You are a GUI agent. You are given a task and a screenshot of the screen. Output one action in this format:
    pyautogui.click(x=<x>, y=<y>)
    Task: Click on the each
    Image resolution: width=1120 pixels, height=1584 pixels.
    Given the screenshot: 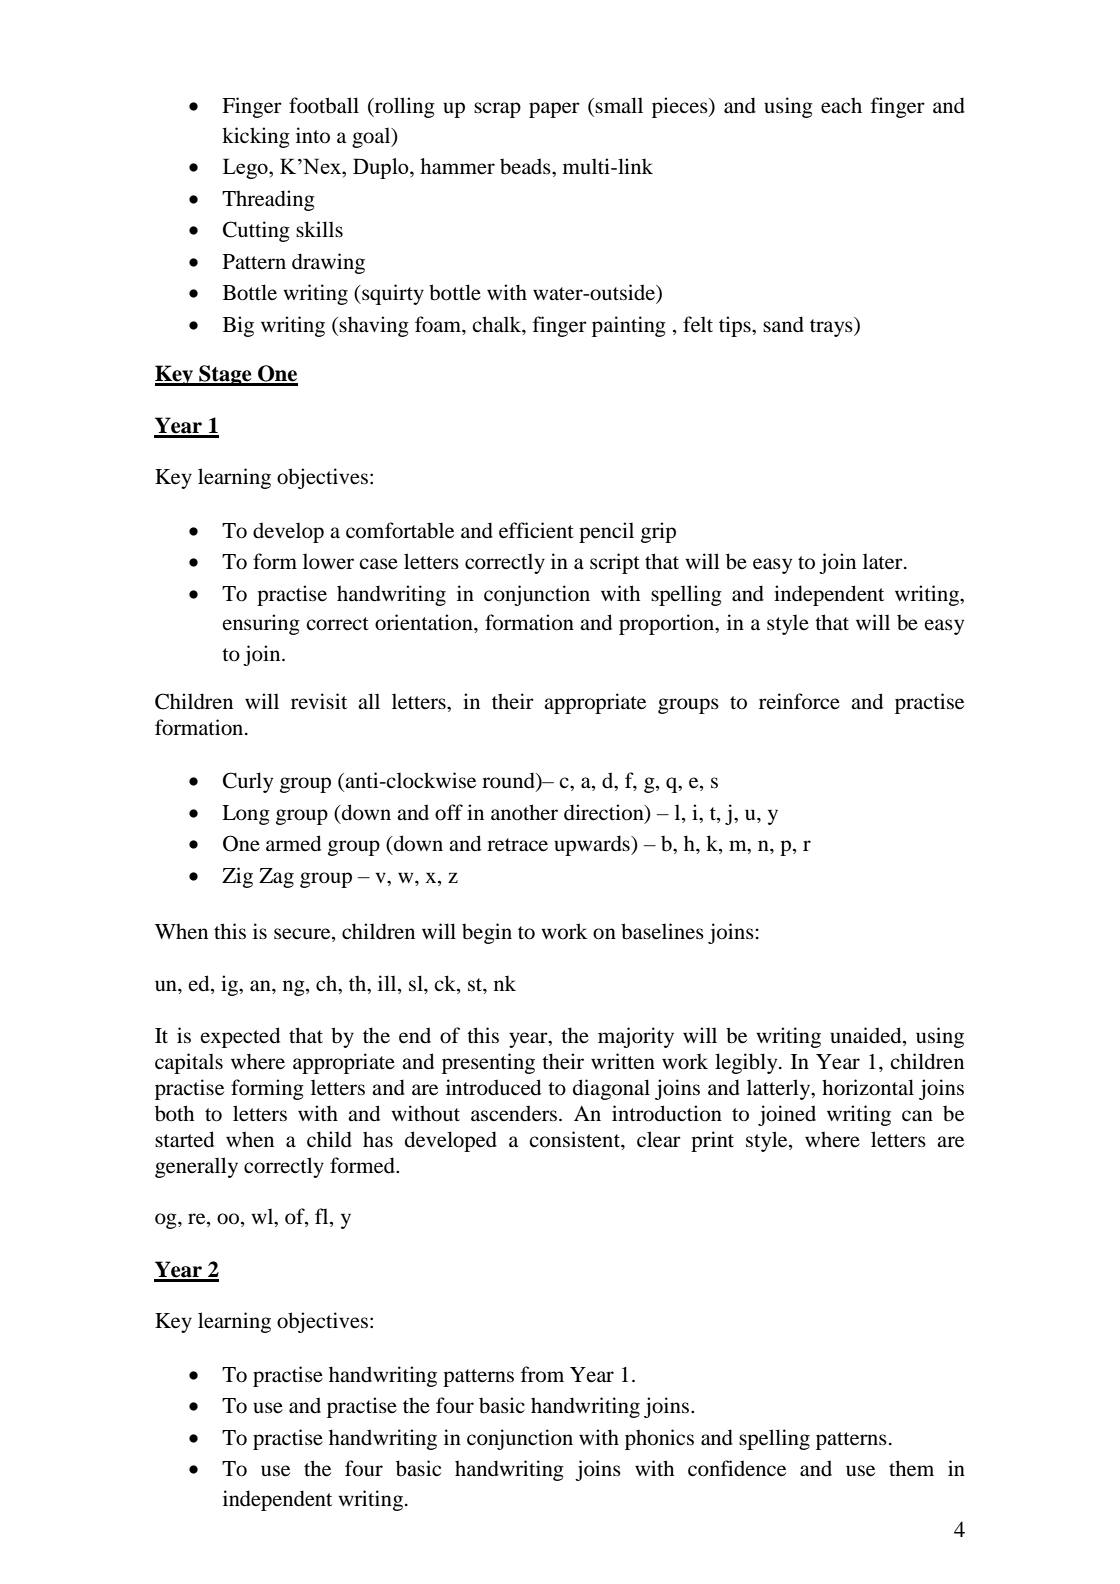 What is the action you would take?
    pyautogui.click(x=841, y=105)
